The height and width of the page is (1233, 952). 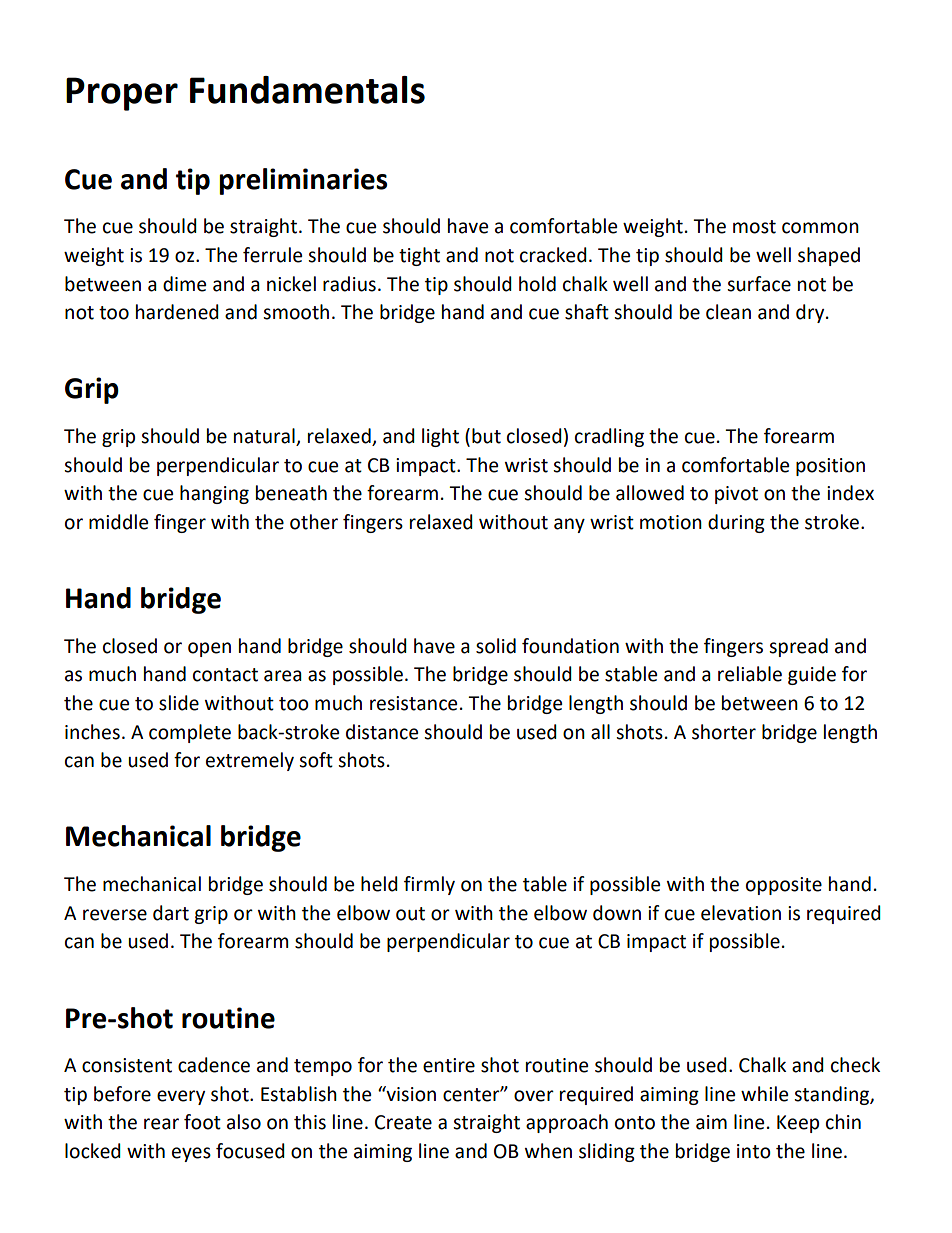 I want to click on foot, so click(x=202, y=1122).
